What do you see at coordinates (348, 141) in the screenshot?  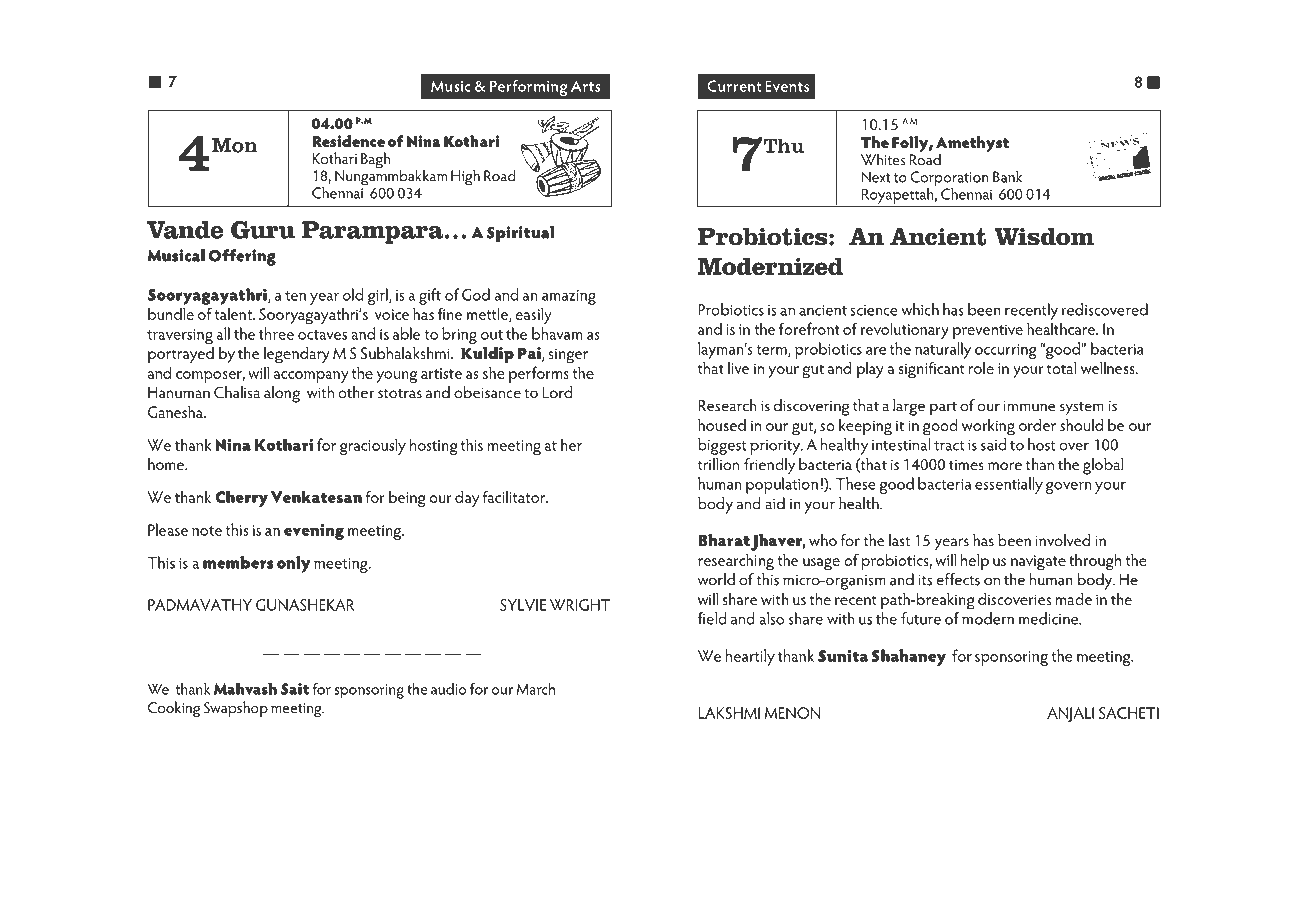 I see `Residence` at bounding box center [348, 141].
